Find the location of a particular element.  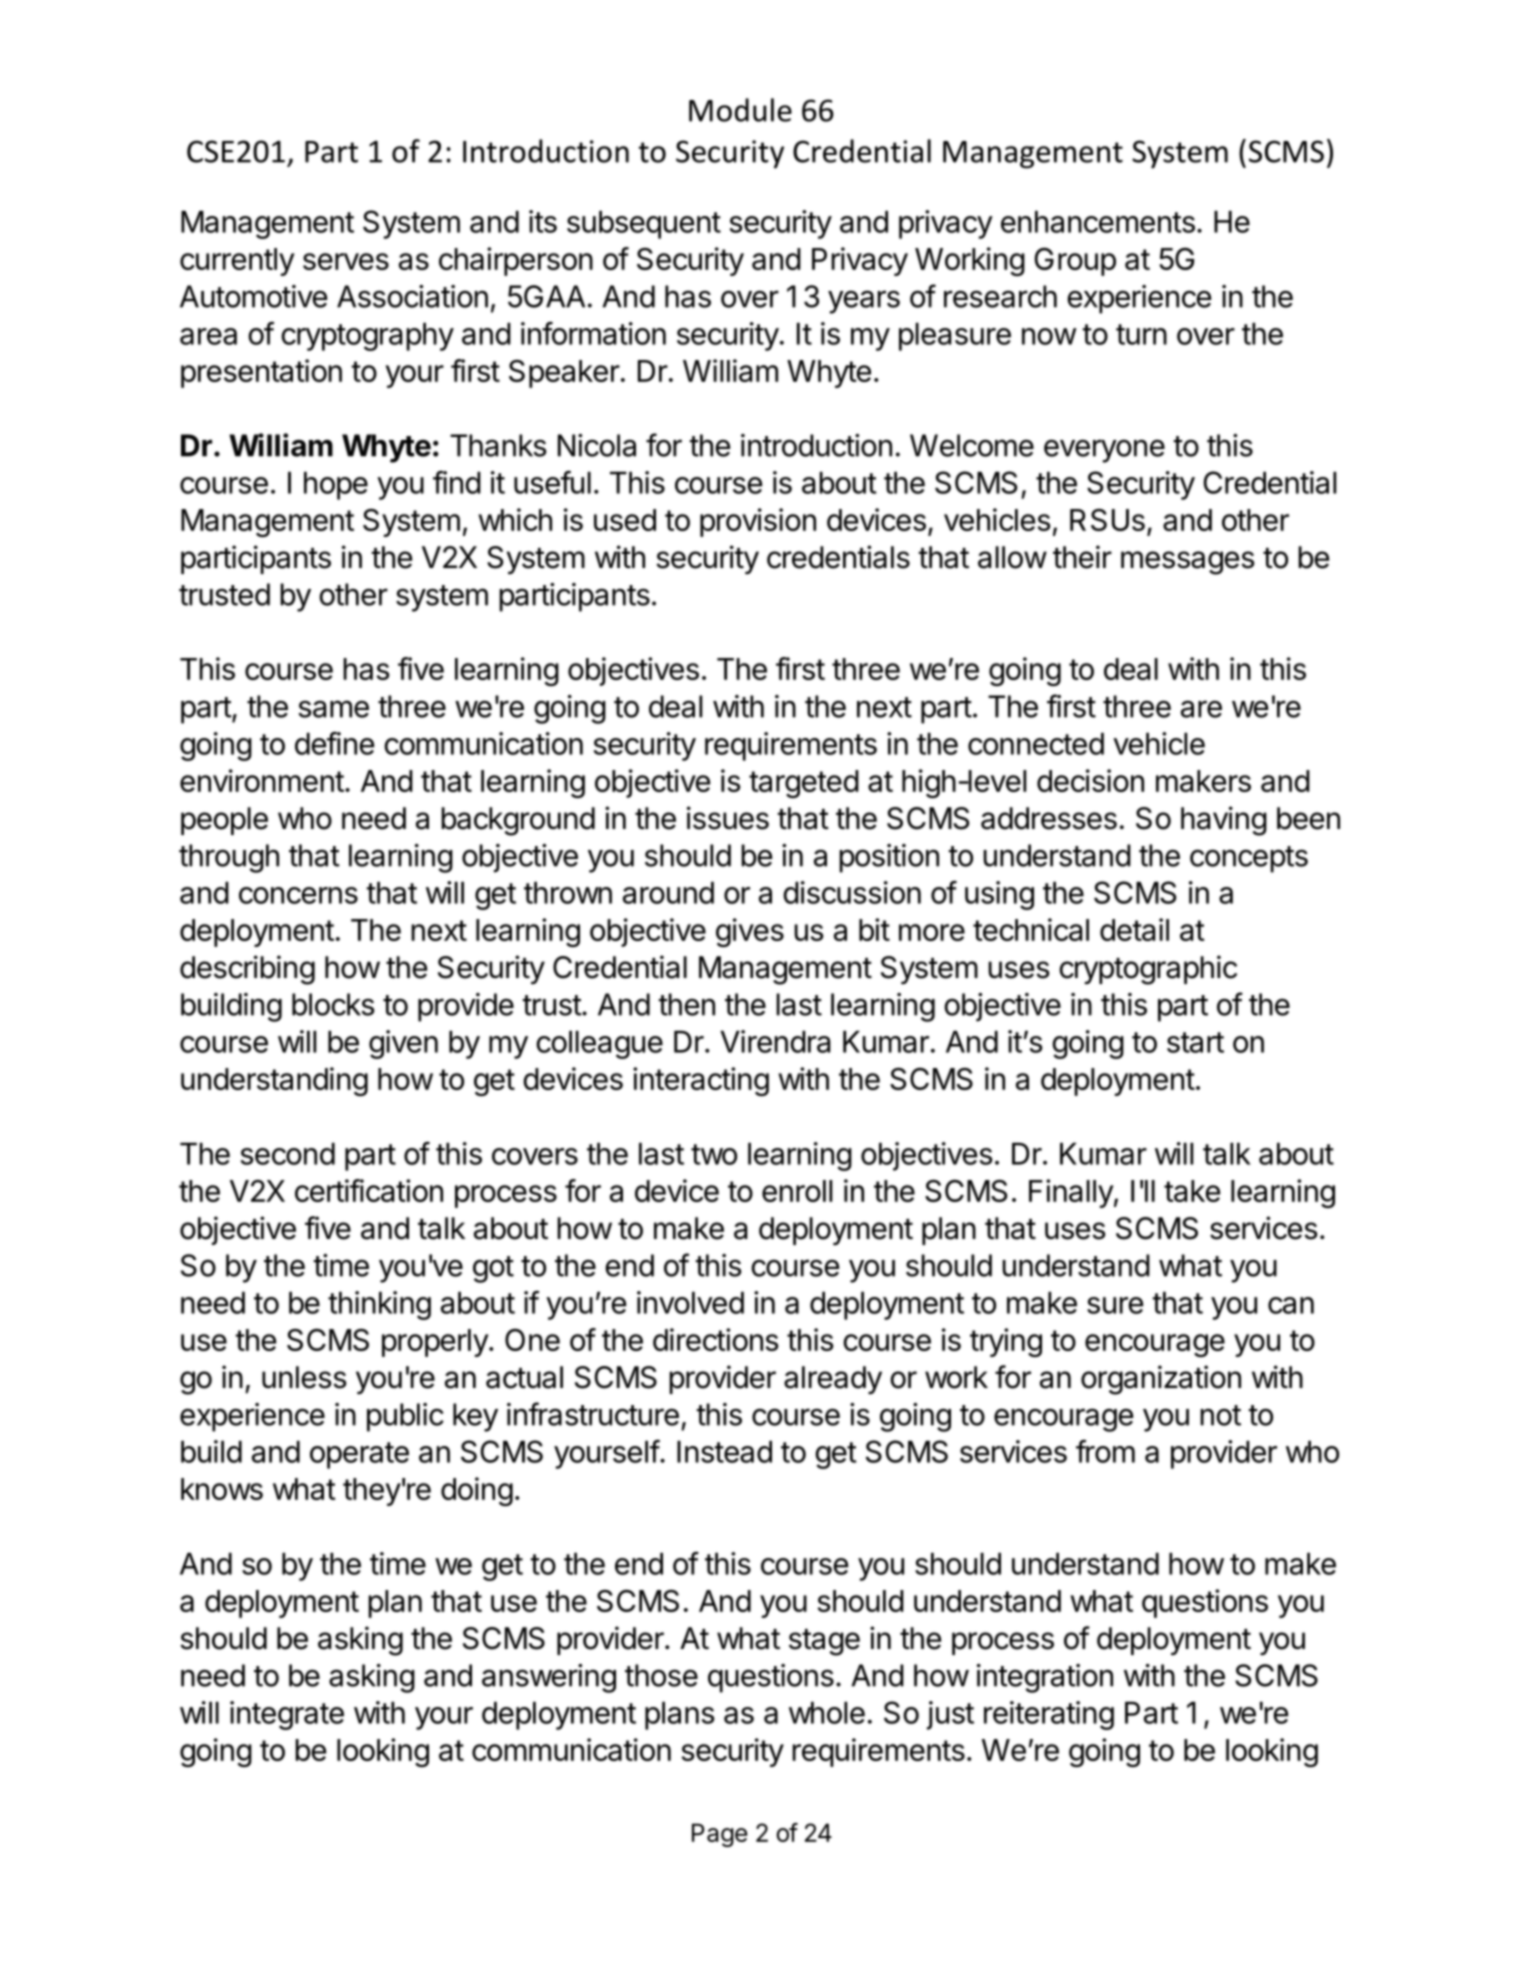

unless is located at coordinates (304, 1377).
